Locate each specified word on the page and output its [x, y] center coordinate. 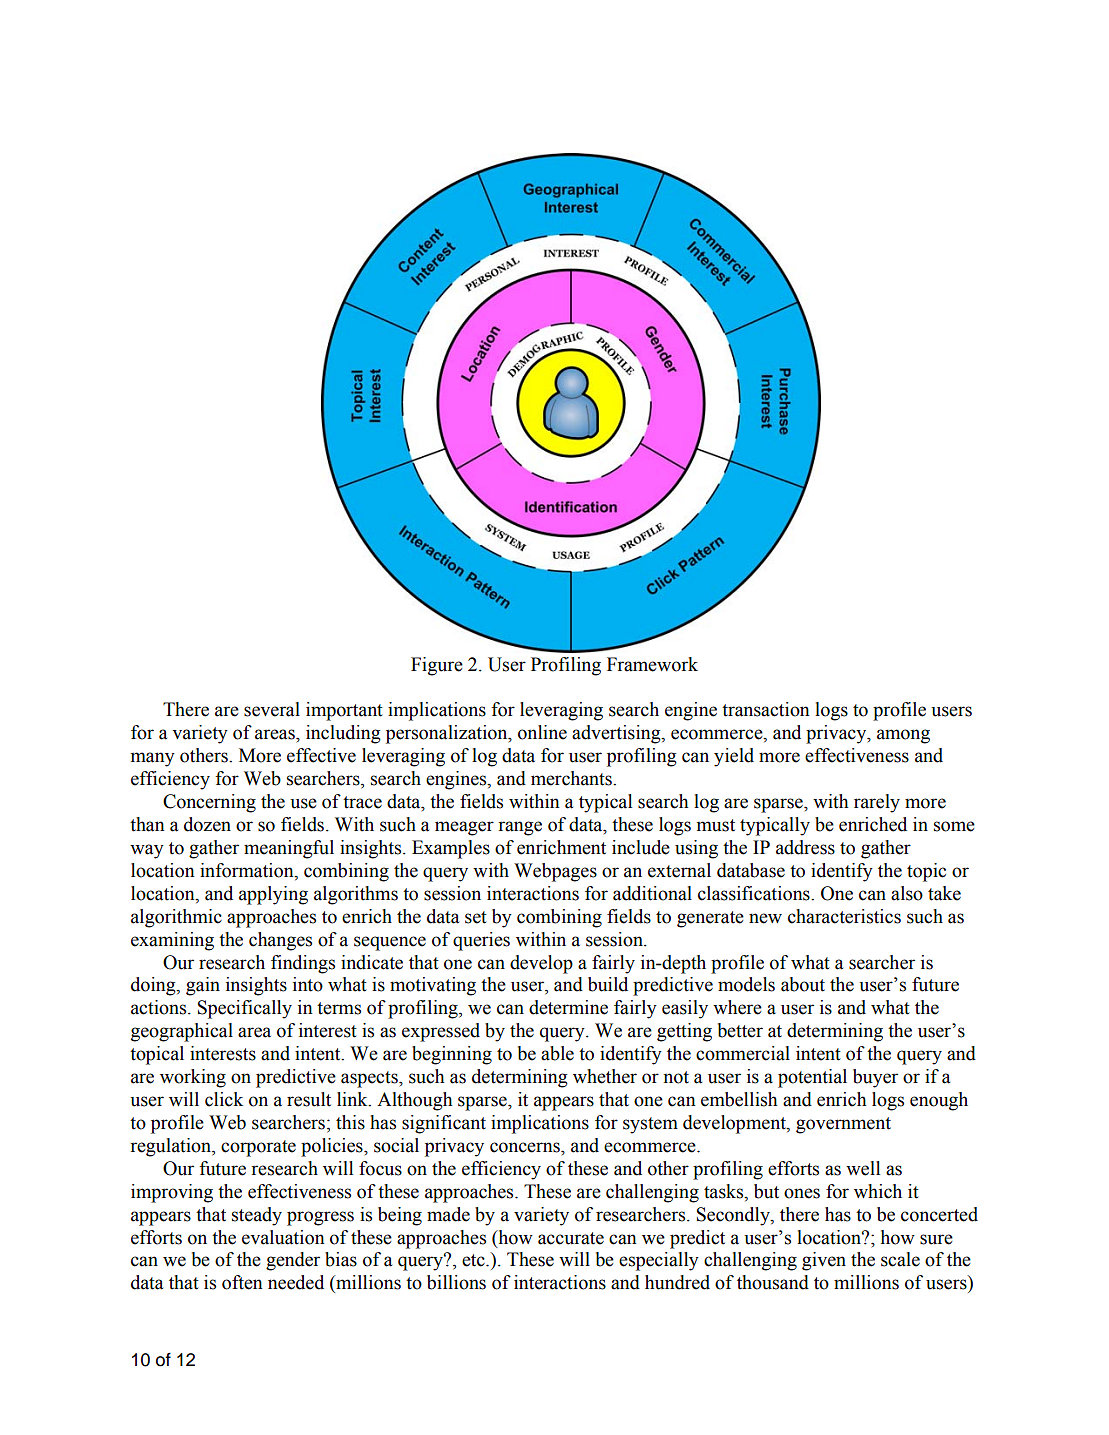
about [803, 984]
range [520, 828]
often [242, 1282]
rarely [877, 803]
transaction [766, 709]
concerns [526, 1147]
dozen [207, 824]
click [224, 1099]
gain [203, 986]
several [272, 709]
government [843, 1125]
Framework [652, 664]
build [608, 984]
